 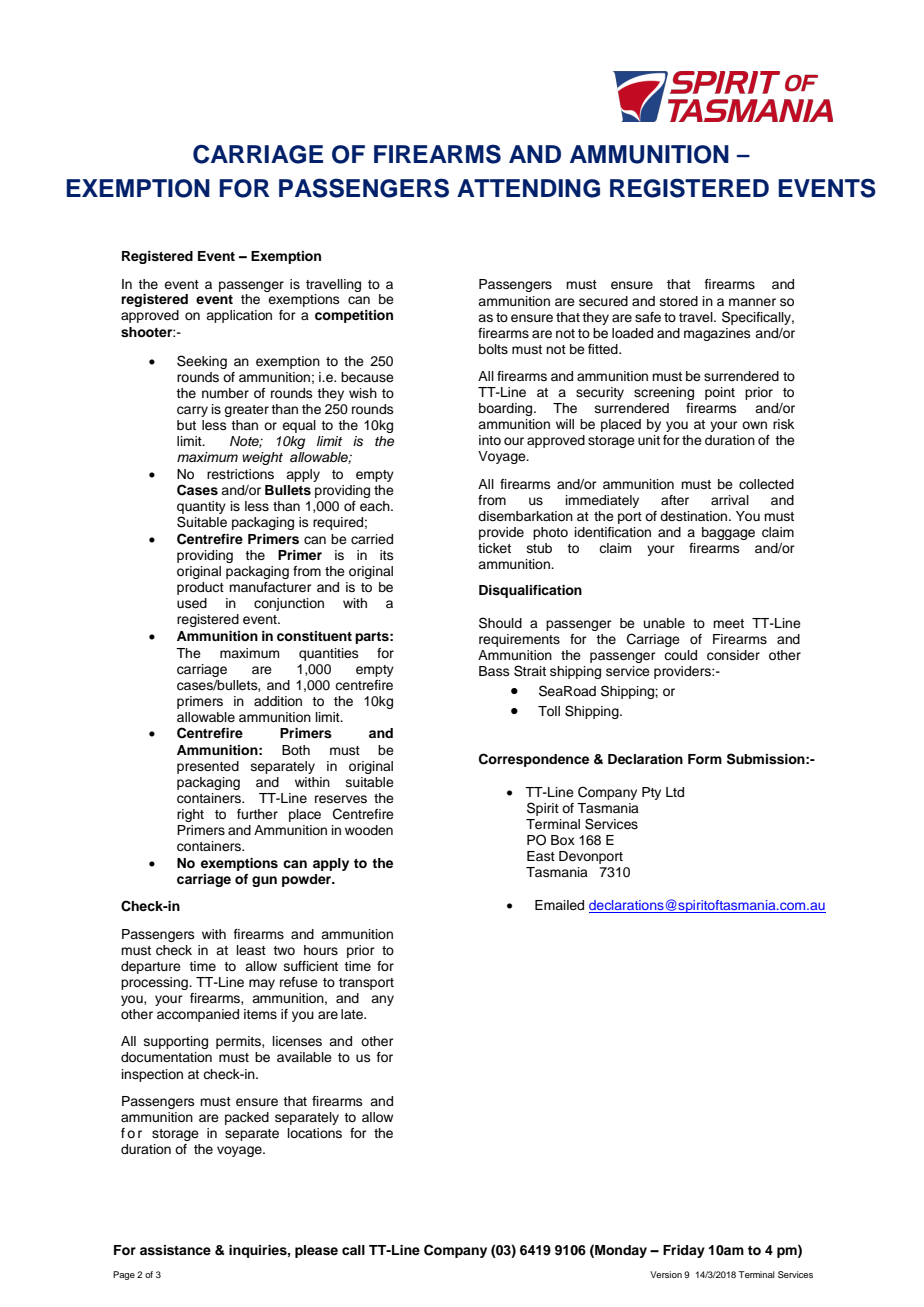 What do you see at coordinates (264, 881) in the page?
I see `gun` at bounding box center [264, 881].
